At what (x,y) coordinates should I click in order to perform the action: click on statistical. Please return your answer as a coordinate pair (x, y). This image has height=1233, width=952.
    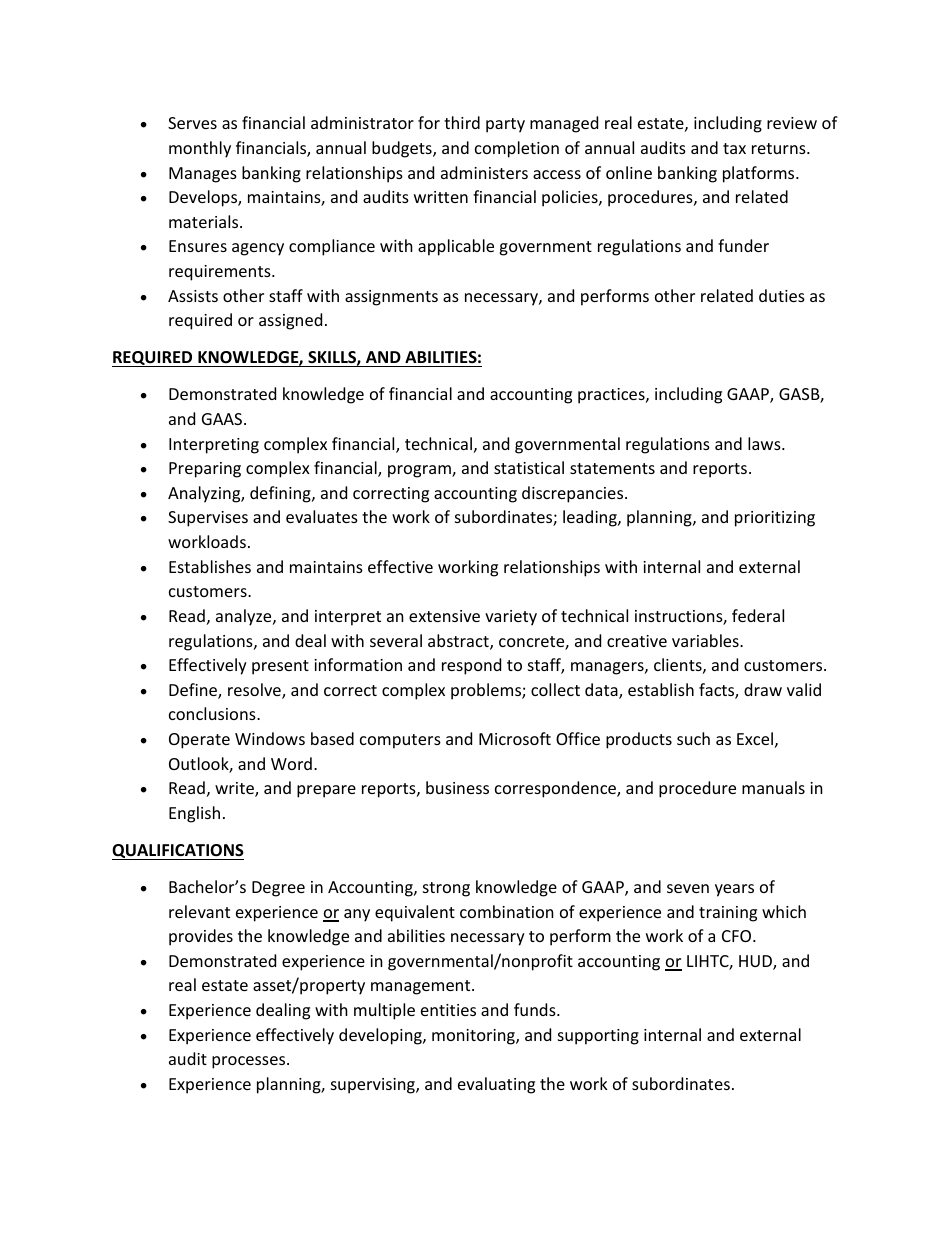
    Looking at the image, I should click on (529, 467).
